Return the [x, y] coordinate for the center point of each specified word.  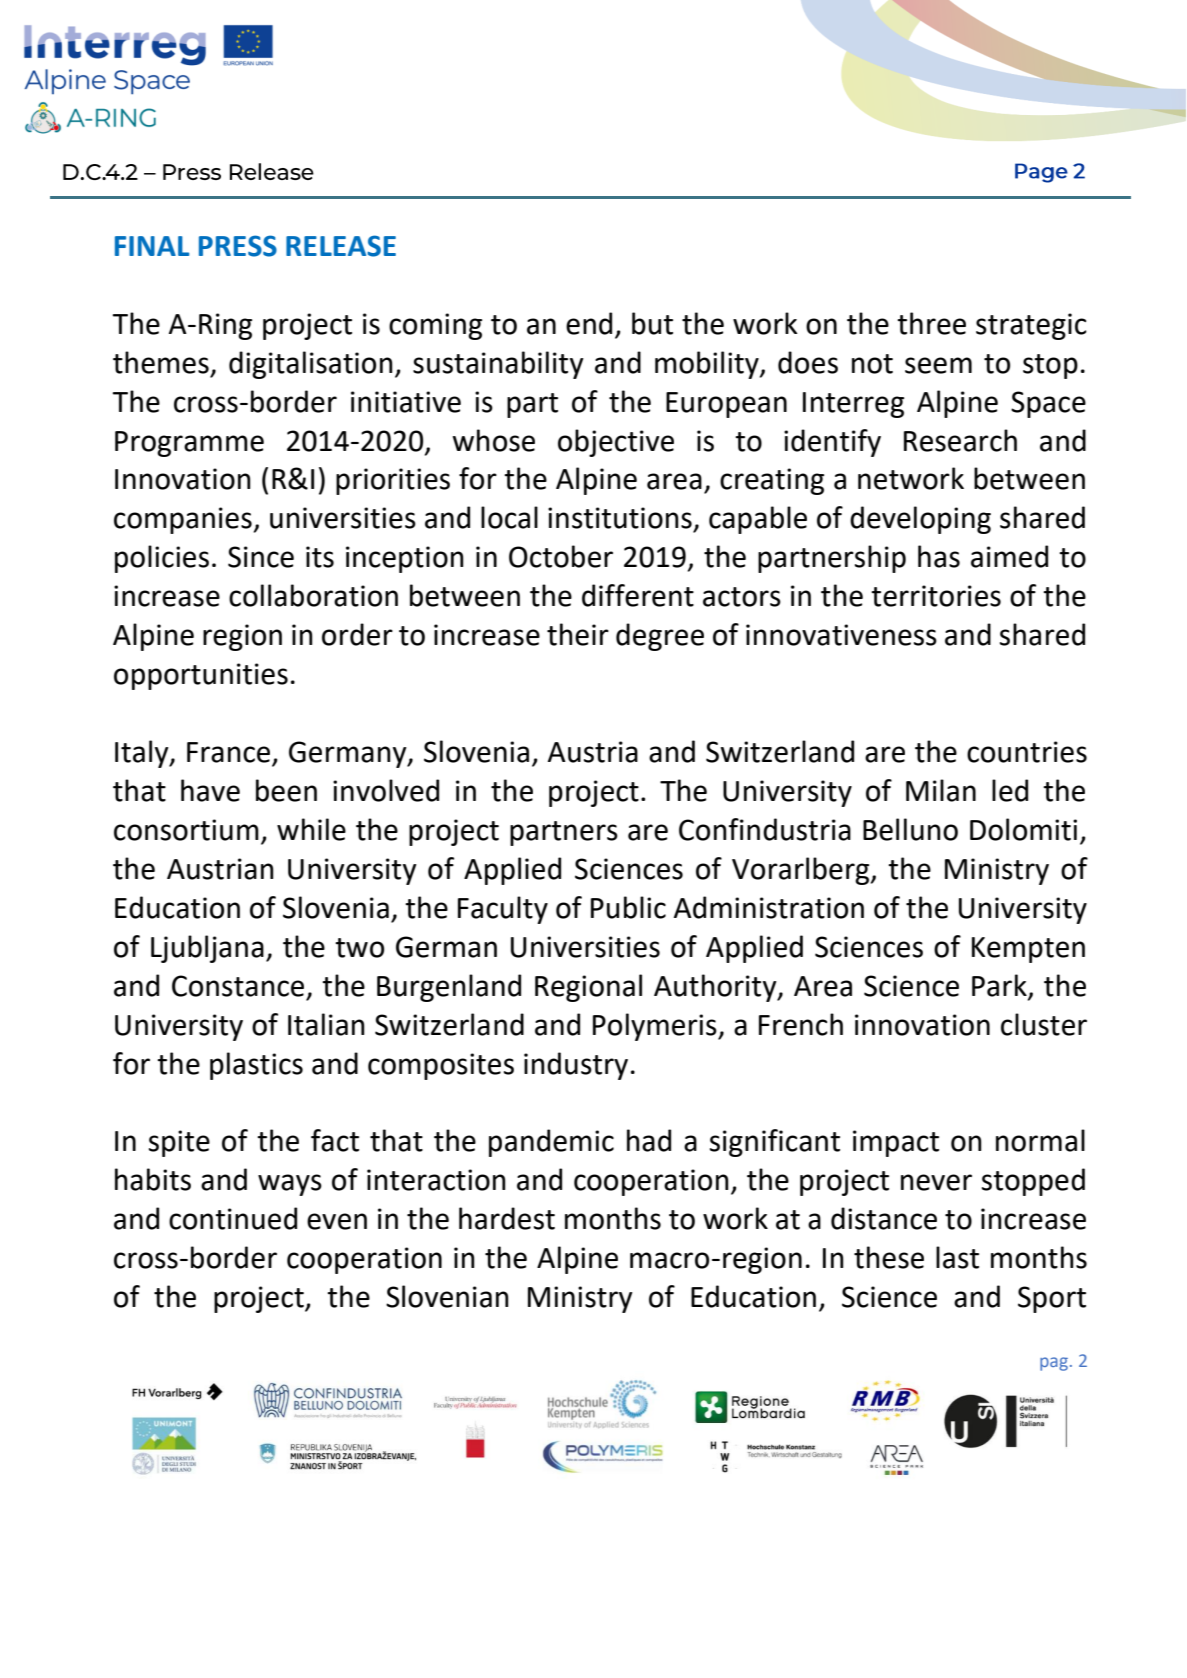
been [286, 790]
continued [233, 1218]
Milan [941, 790]
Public [628, 907]
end [589, 323]
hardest [507, 1218]
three [931, 323]
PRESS [238, 246]
